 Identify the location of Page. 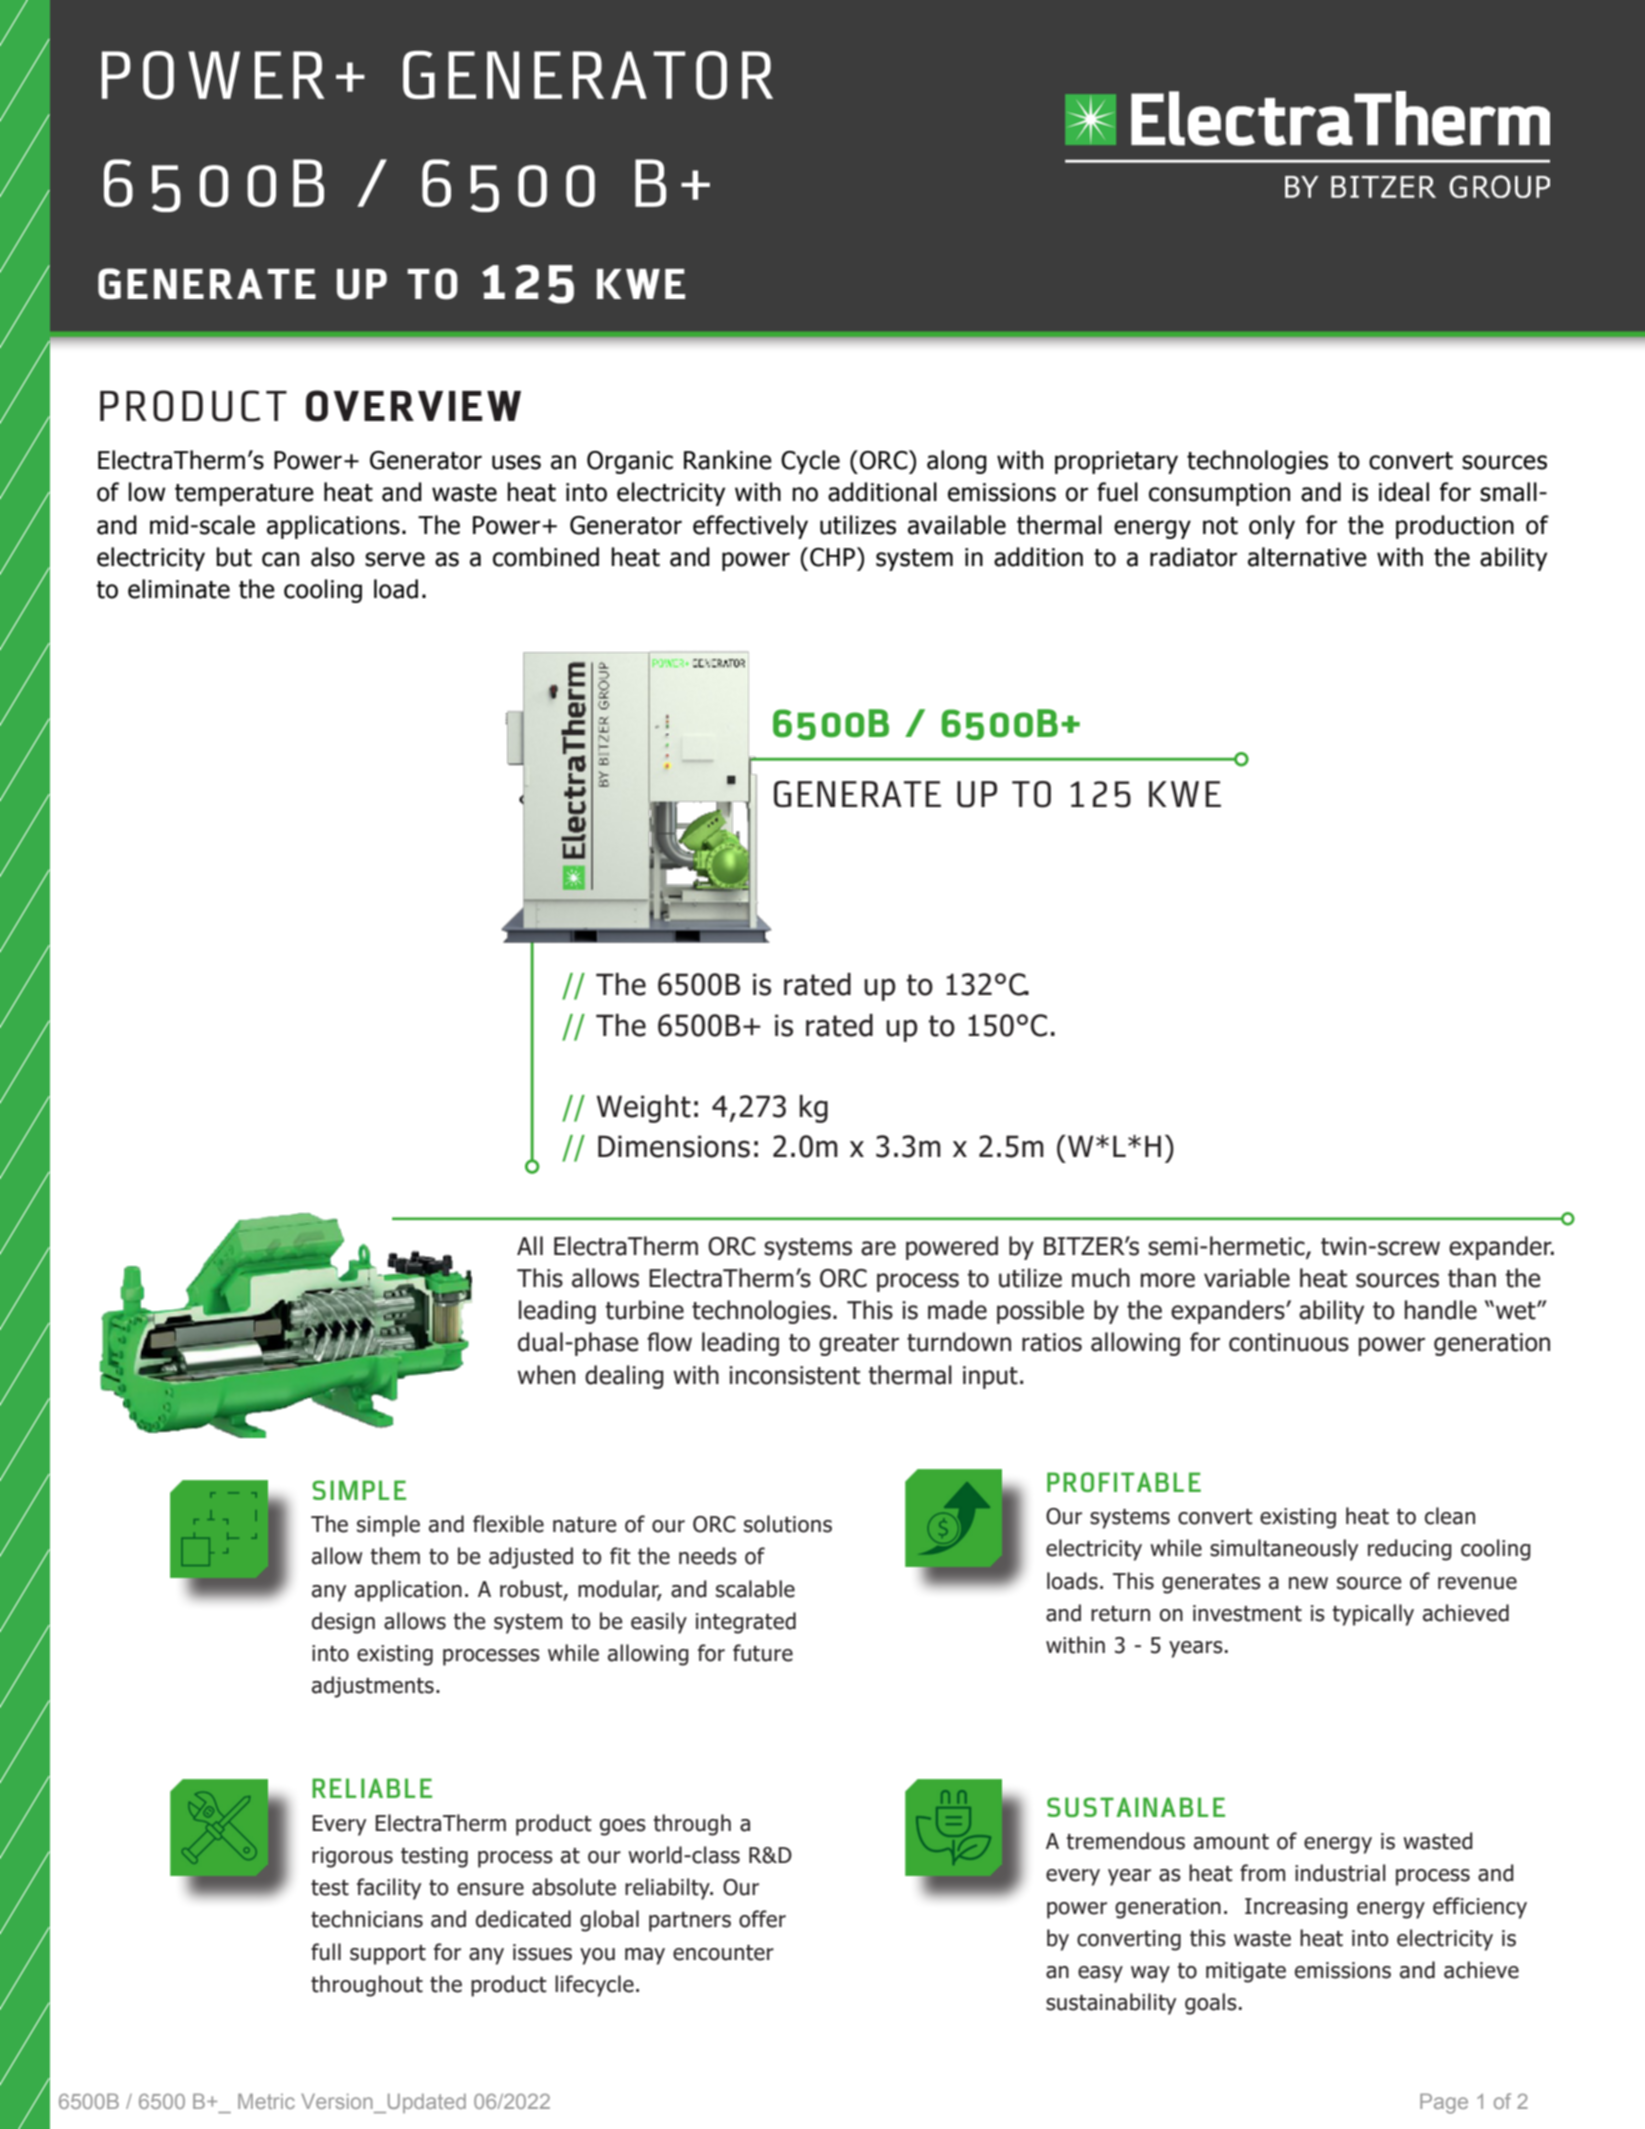
(1444, 2103).
